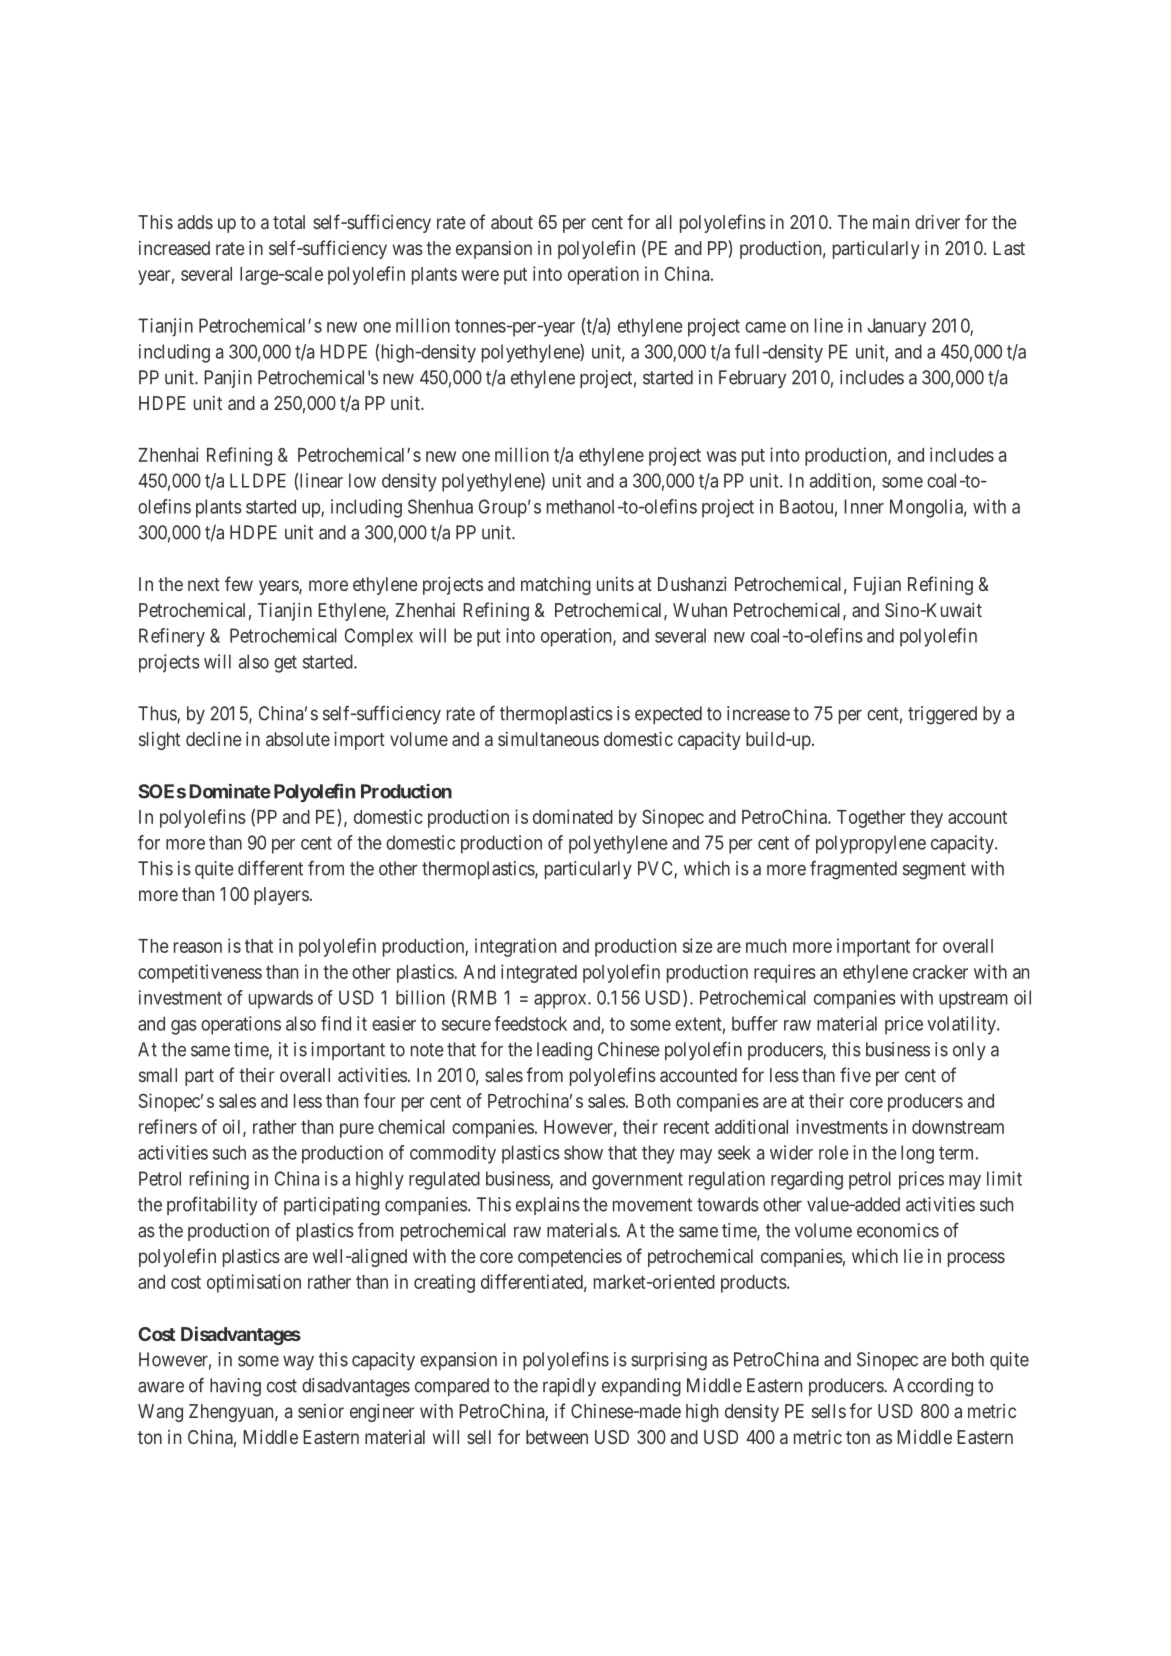 Image resolution: width=1171 pixels, height=1656 pixels. What do you see at coordinates (891, 222) in the screenshot?
I see `main` at bounding box center [891, 222].
